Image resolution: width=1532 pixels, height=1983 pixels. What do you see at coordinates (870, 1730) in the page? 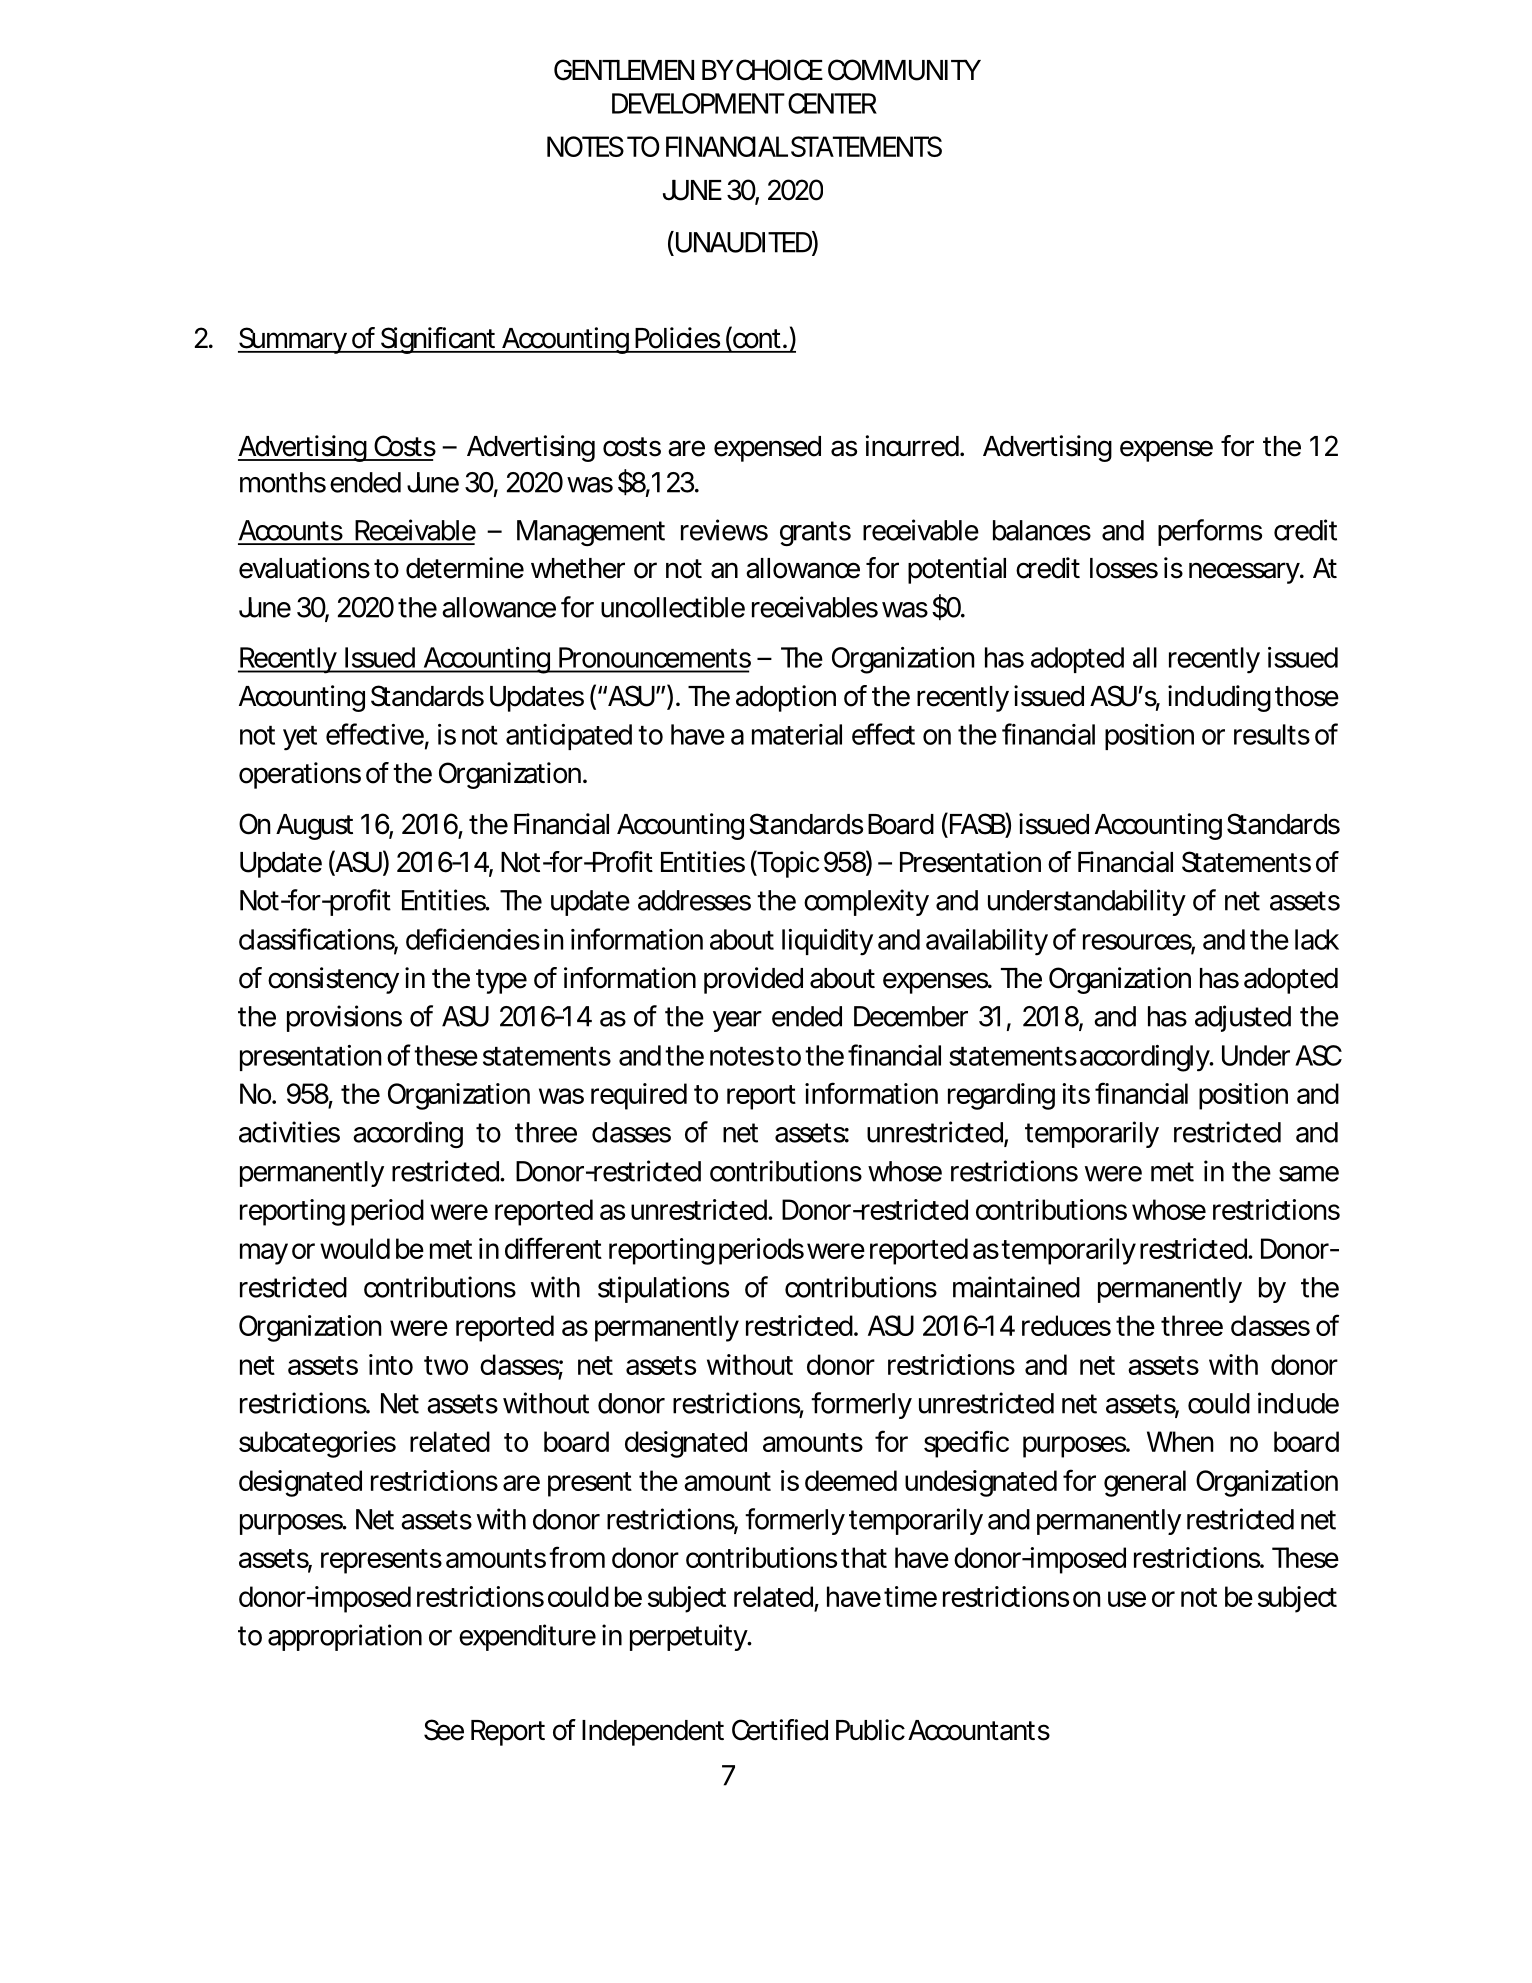
I see `Public` at bounding box center [870, 1730].
